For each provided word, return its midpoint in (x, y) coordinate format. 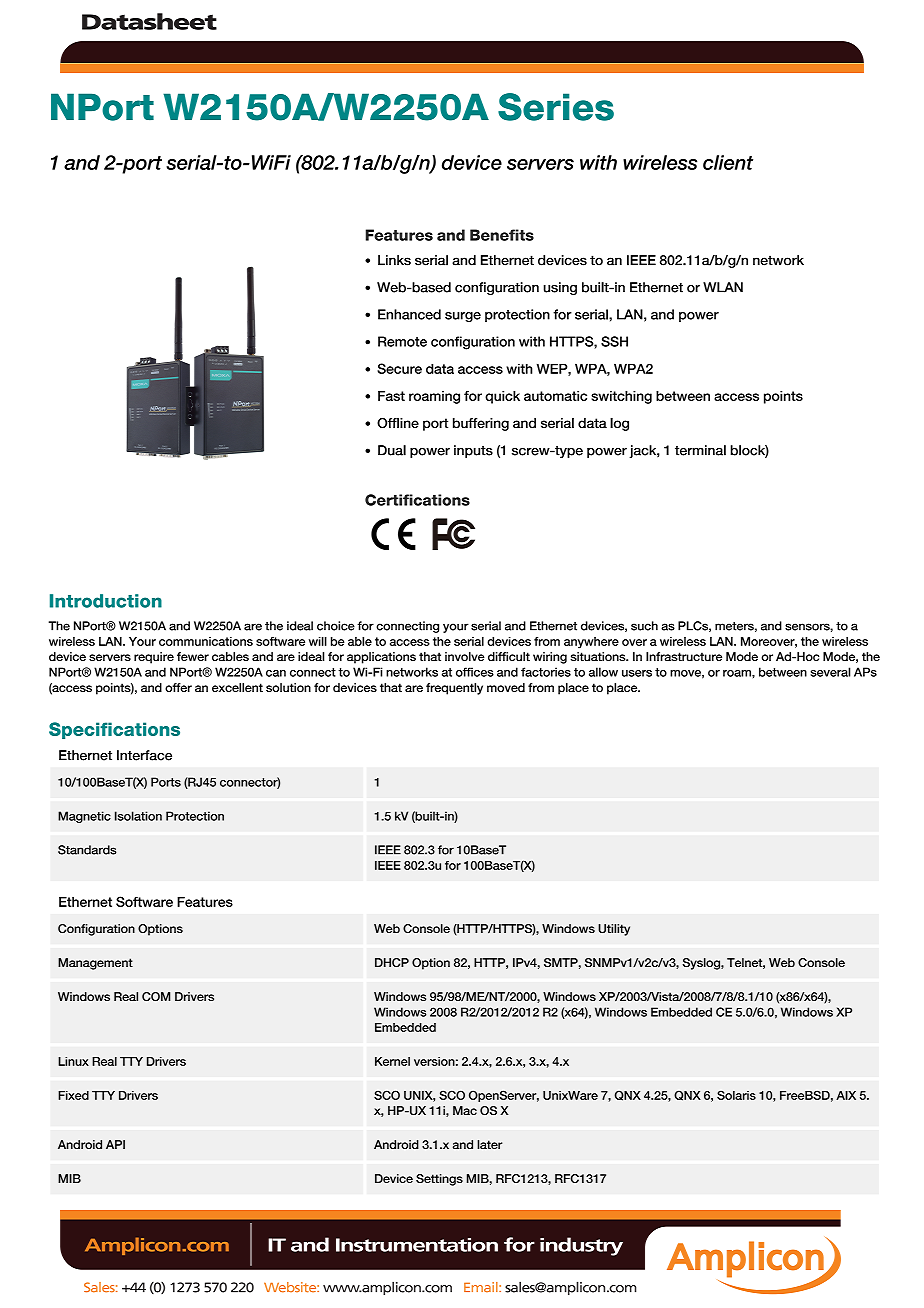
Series (556, 107)
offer (178, 687)
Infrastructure (684, 656)
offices (475, 672)
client (728, 162)
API (115, 1144)
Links (394, 260)
